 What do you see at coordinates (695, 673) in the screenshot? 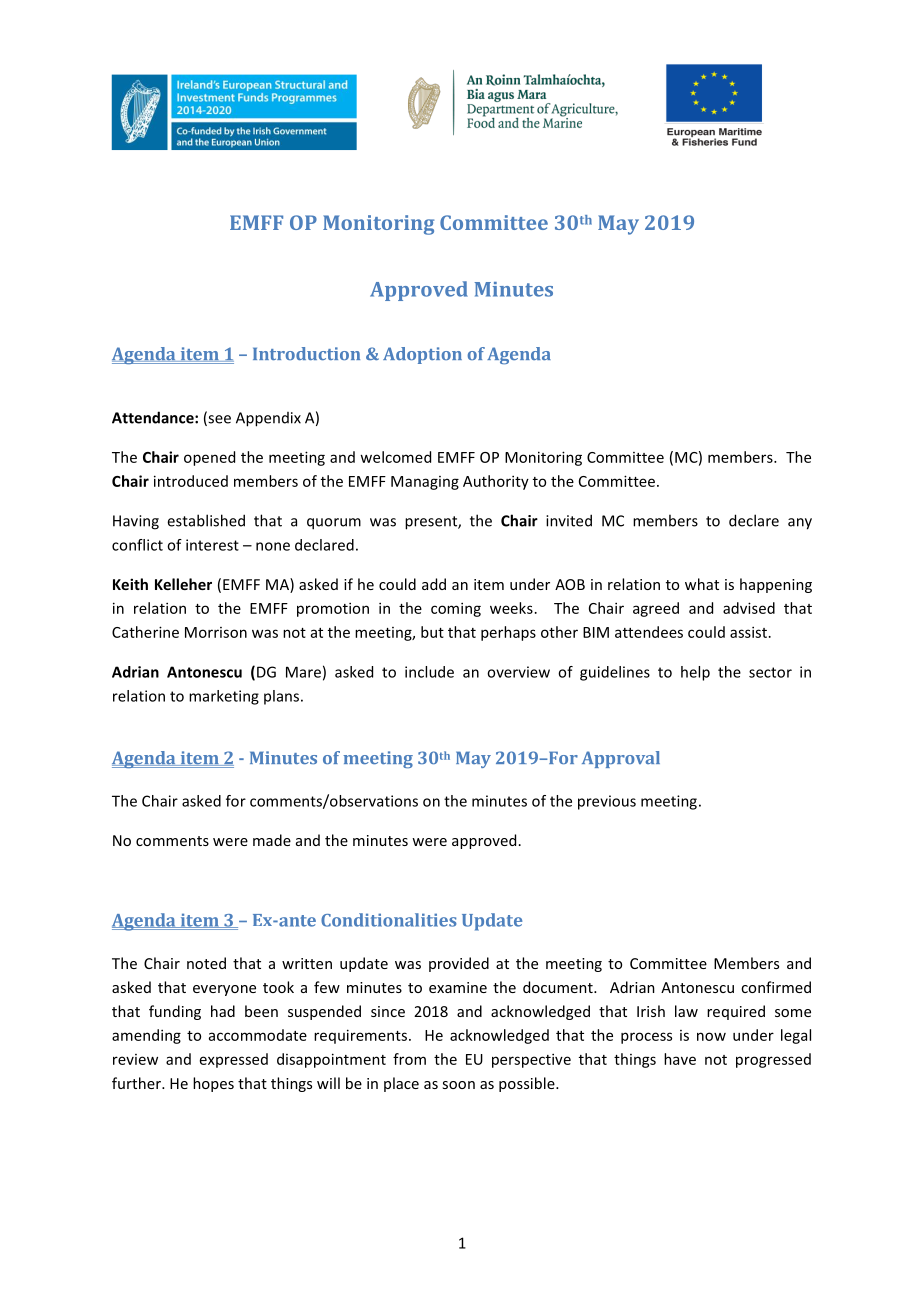
I see `help` at bounding box center [695, 673].
